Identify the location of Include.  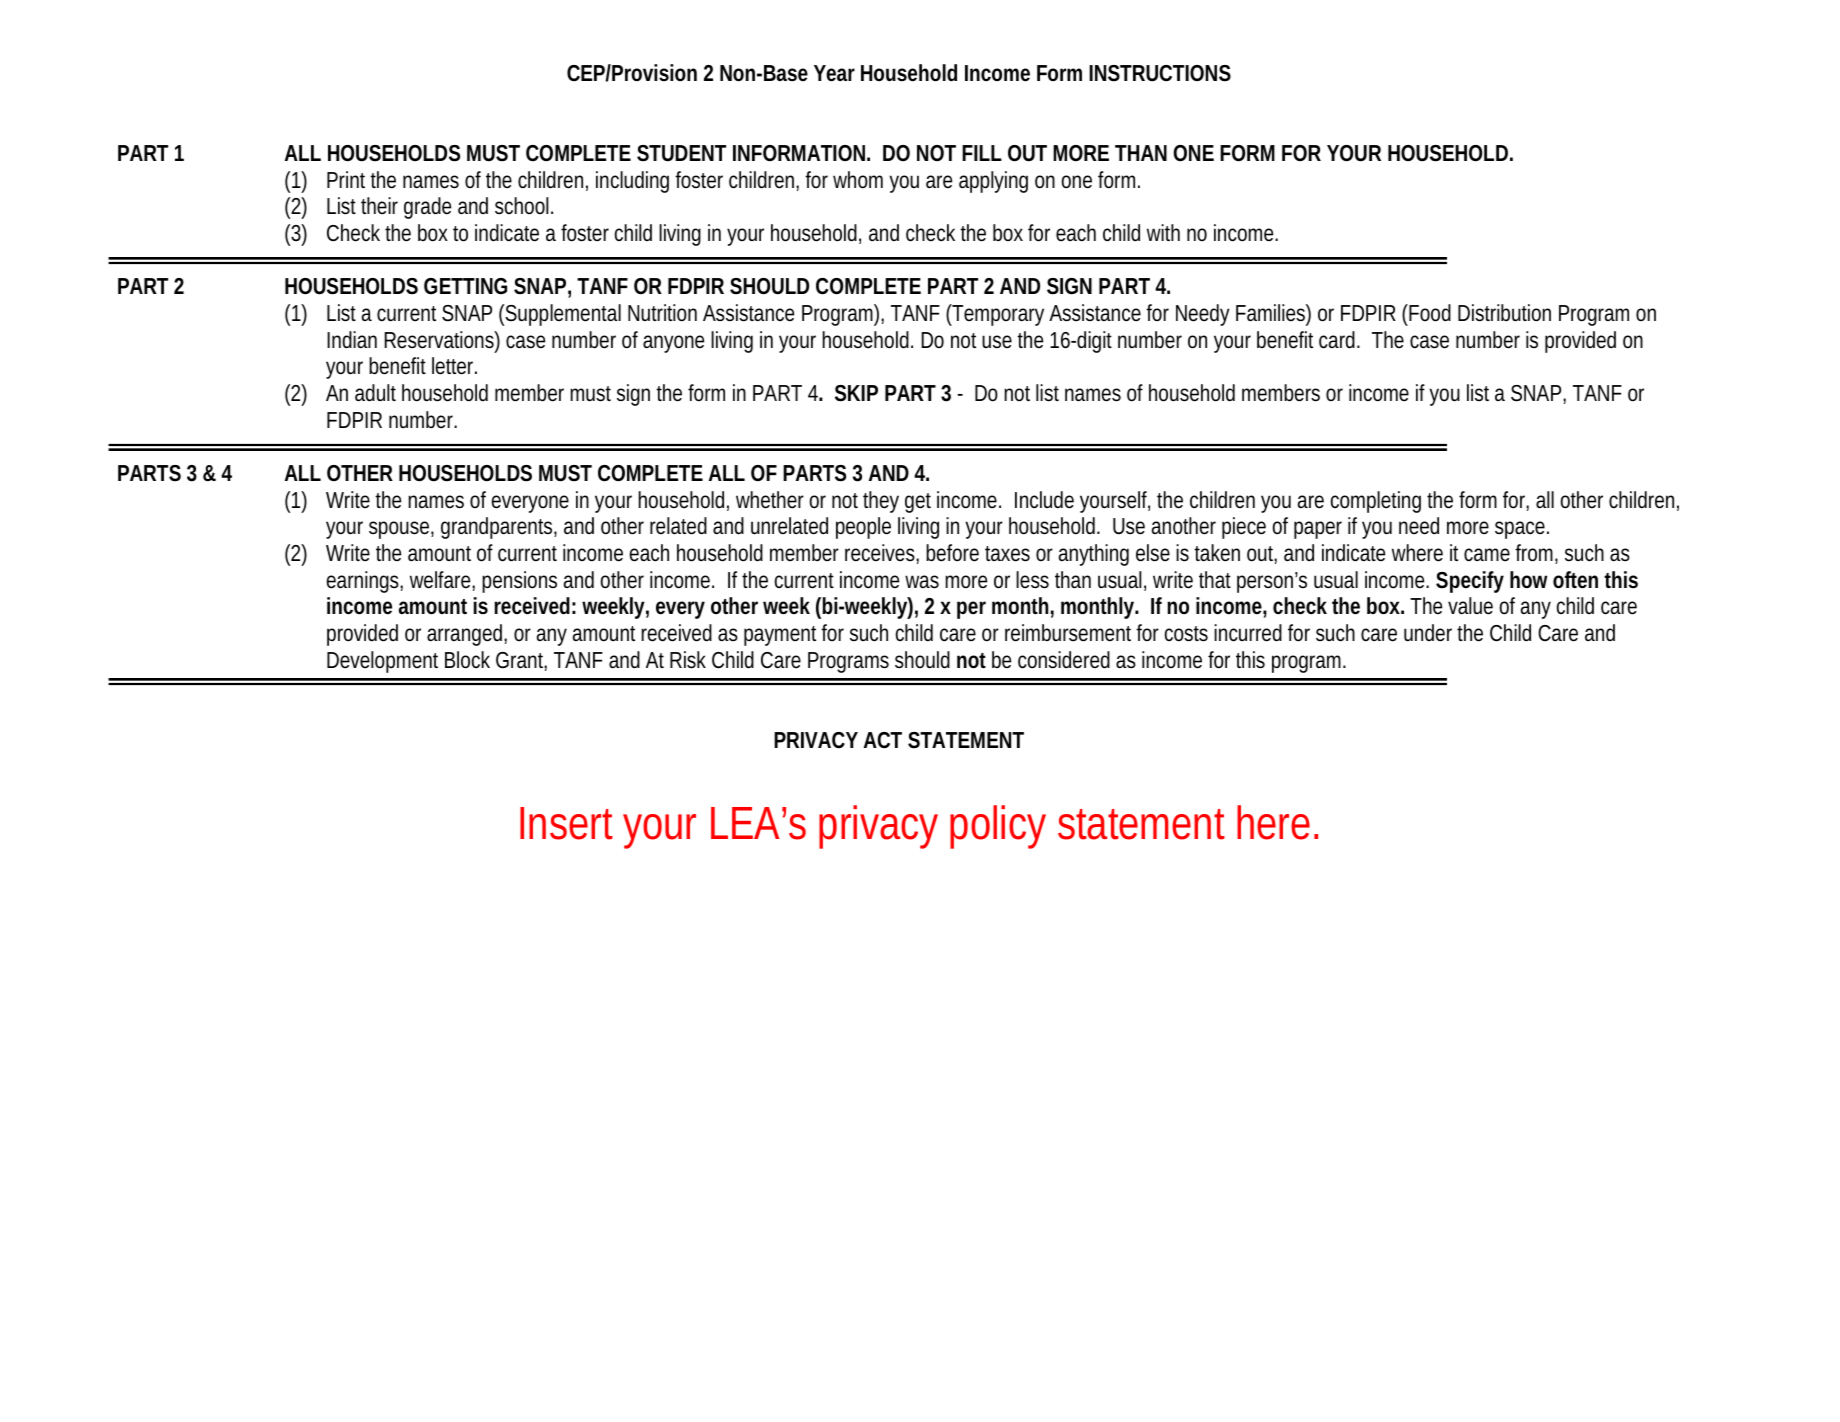
(1044, 500).
